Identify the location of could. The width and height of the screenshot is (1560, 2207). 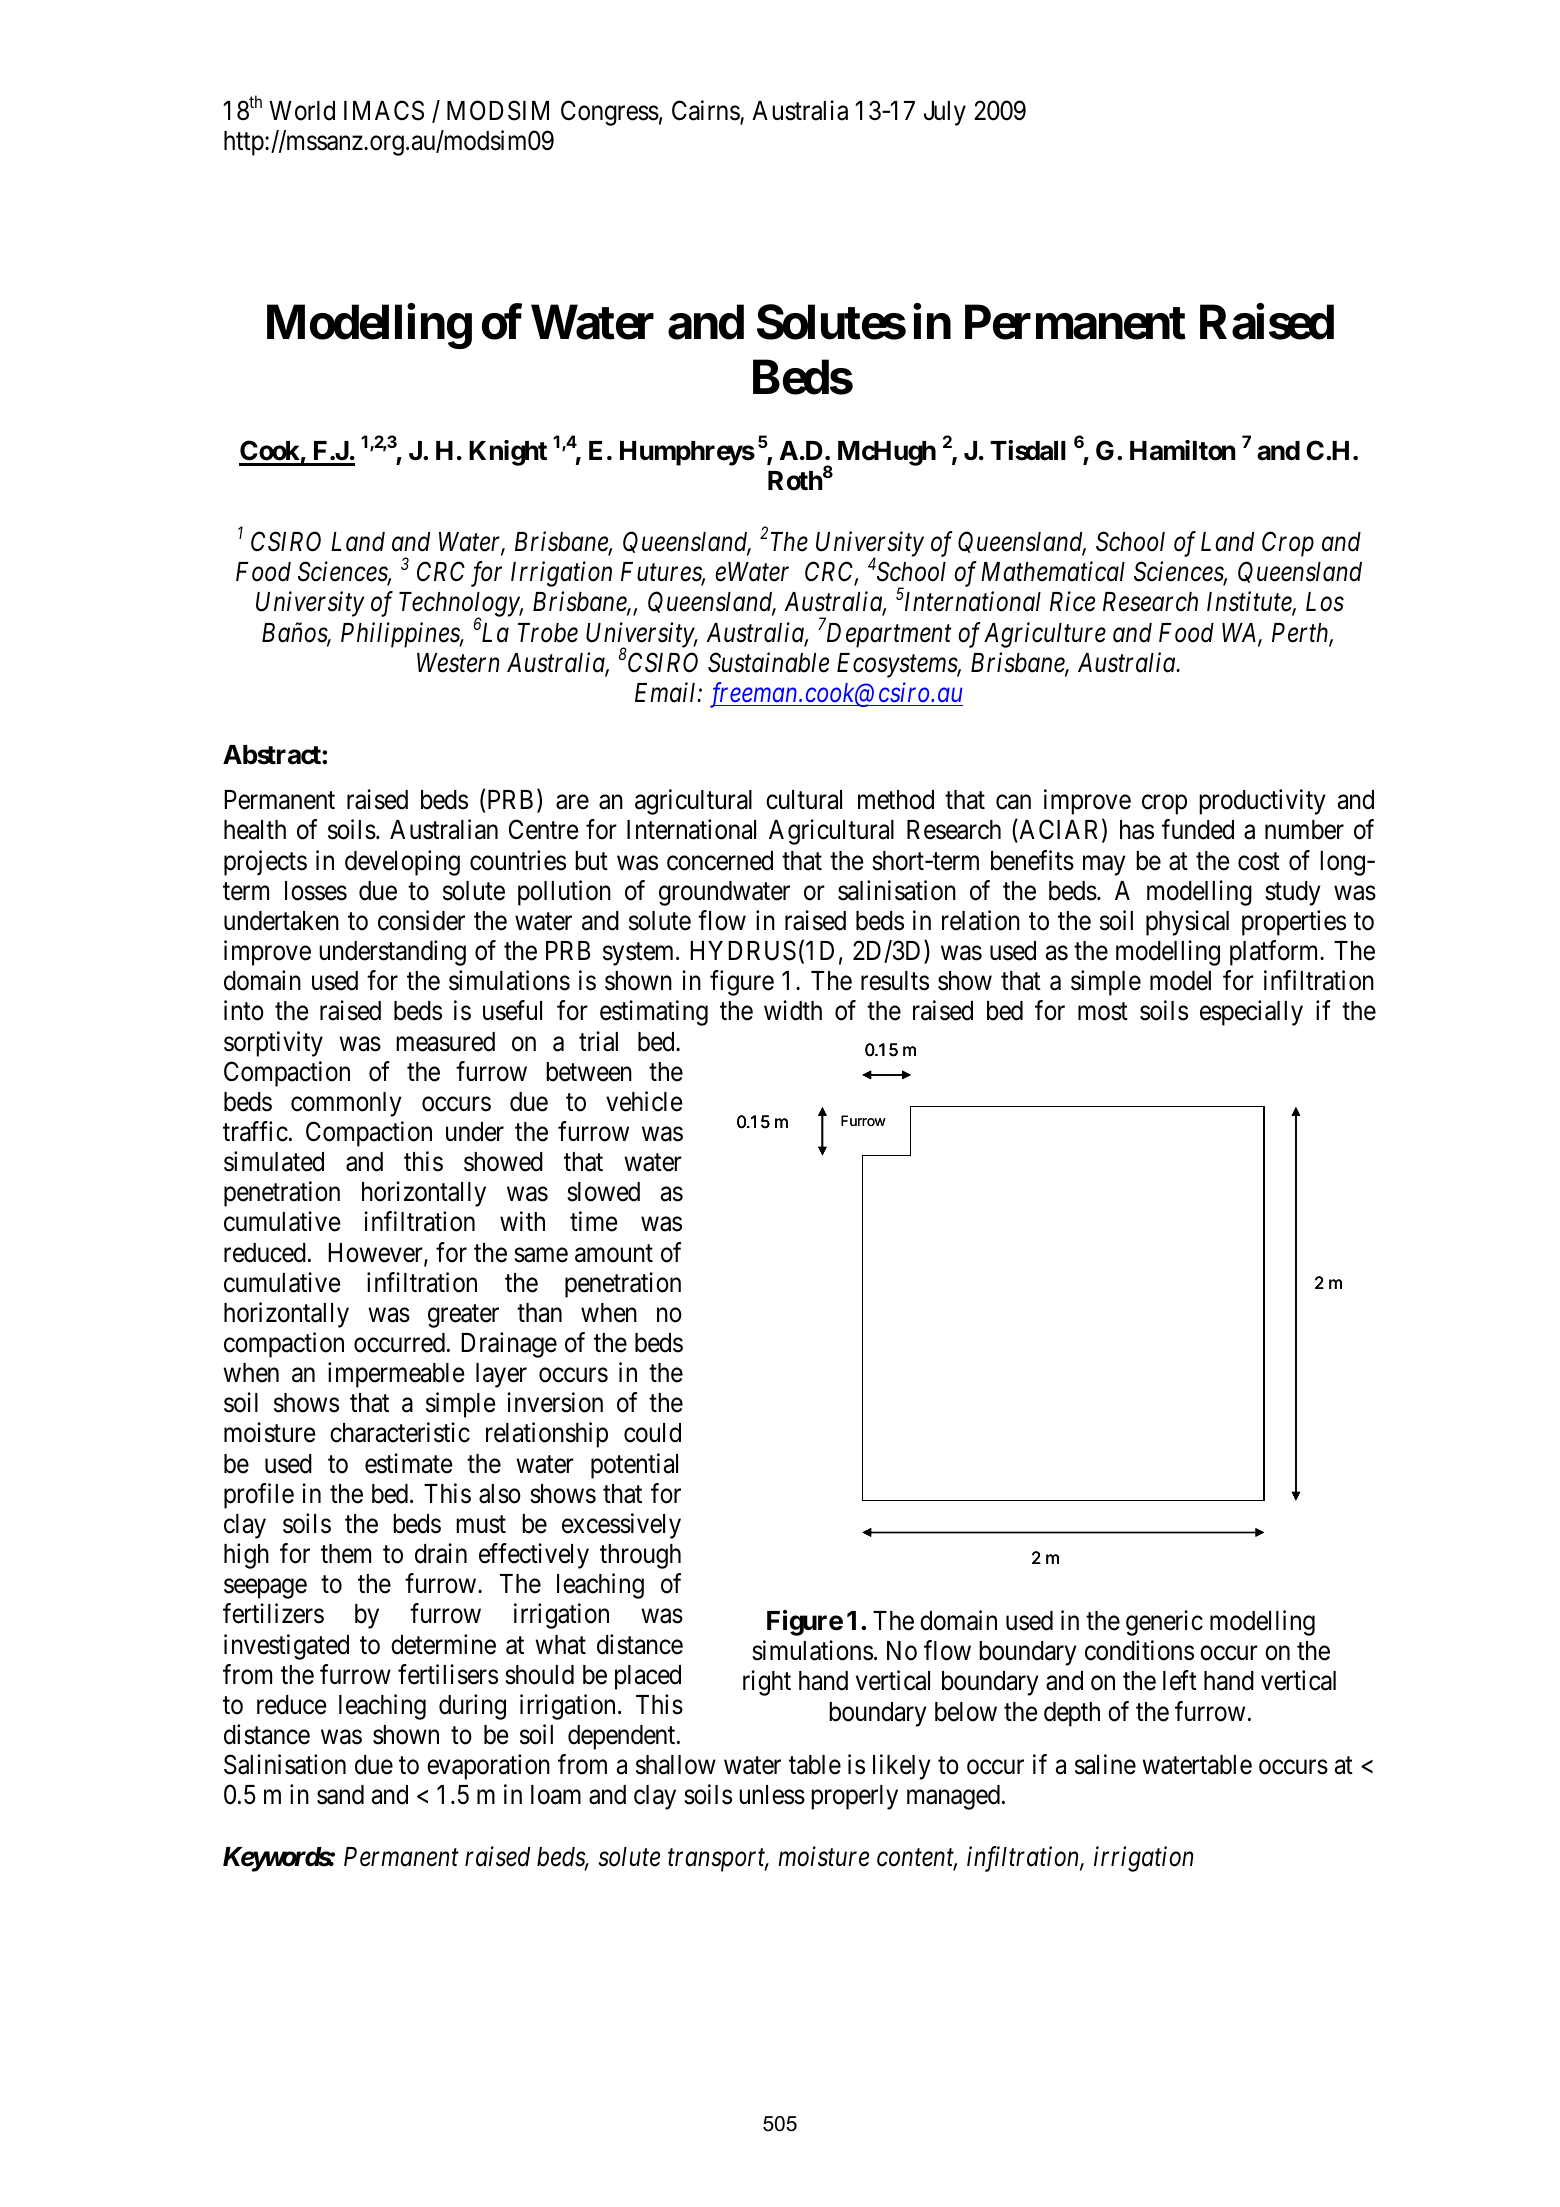
(652, 1433).
